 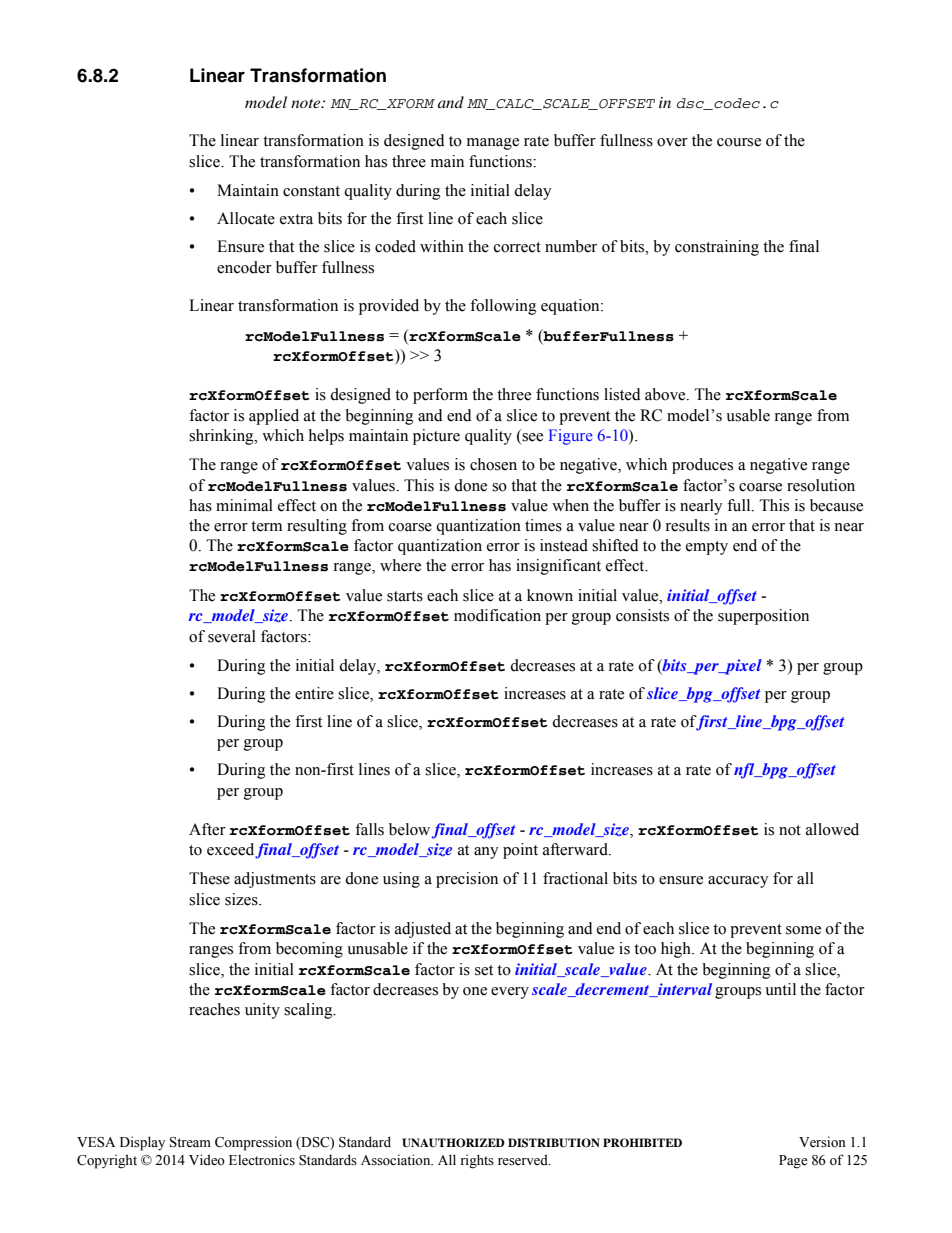 I want to click on course, so click(x=739, y=142).
